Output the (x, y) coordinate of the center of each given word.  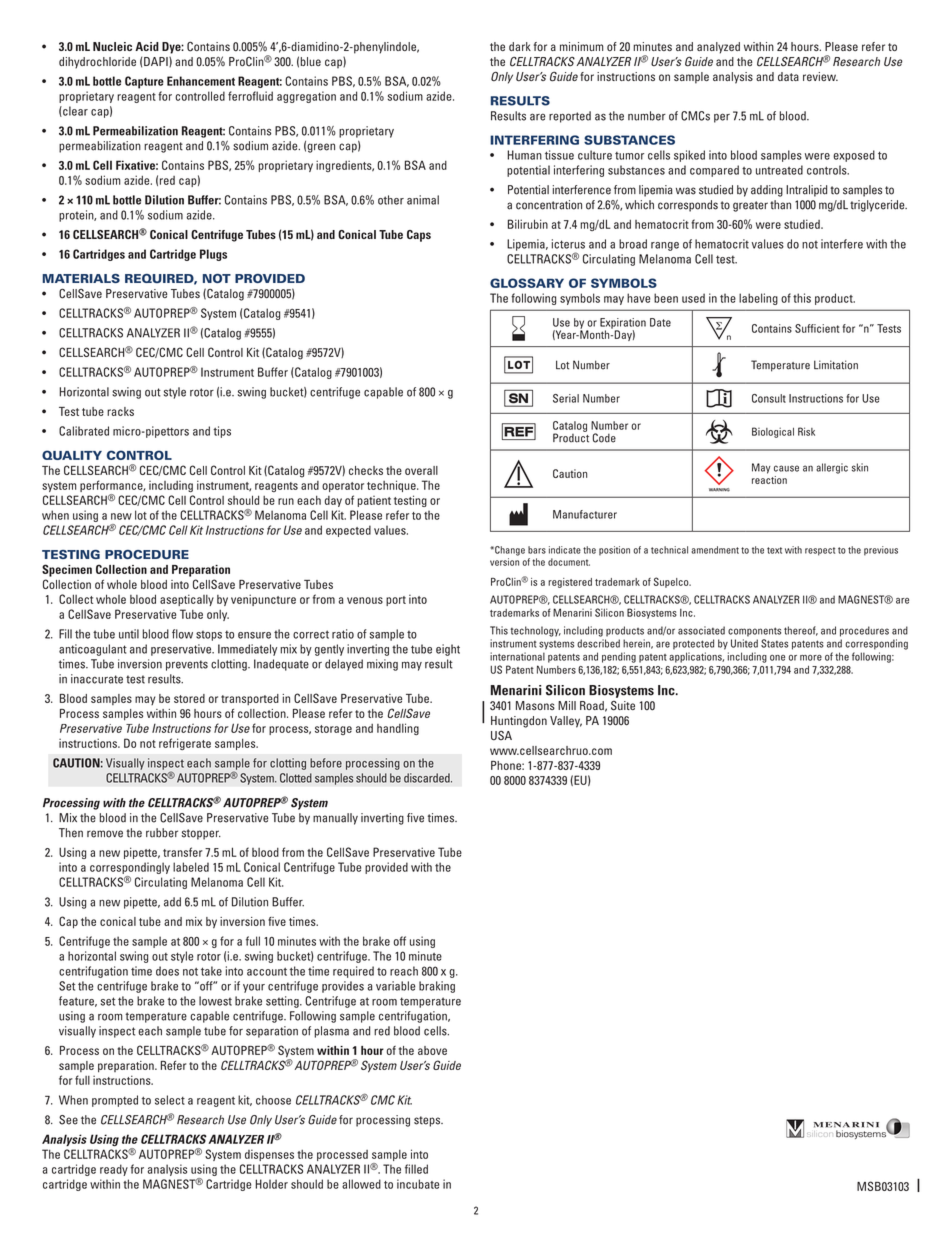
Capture (144, 82)
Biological (773, 432)
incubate (418, 1184)
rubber (162, 833)
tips (222, 432)
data (788, 76)
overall (421, 470)
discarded (428, 778)
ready (114, 1170)
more (811, 658)
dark (520, 46)
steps (428, 1121)
